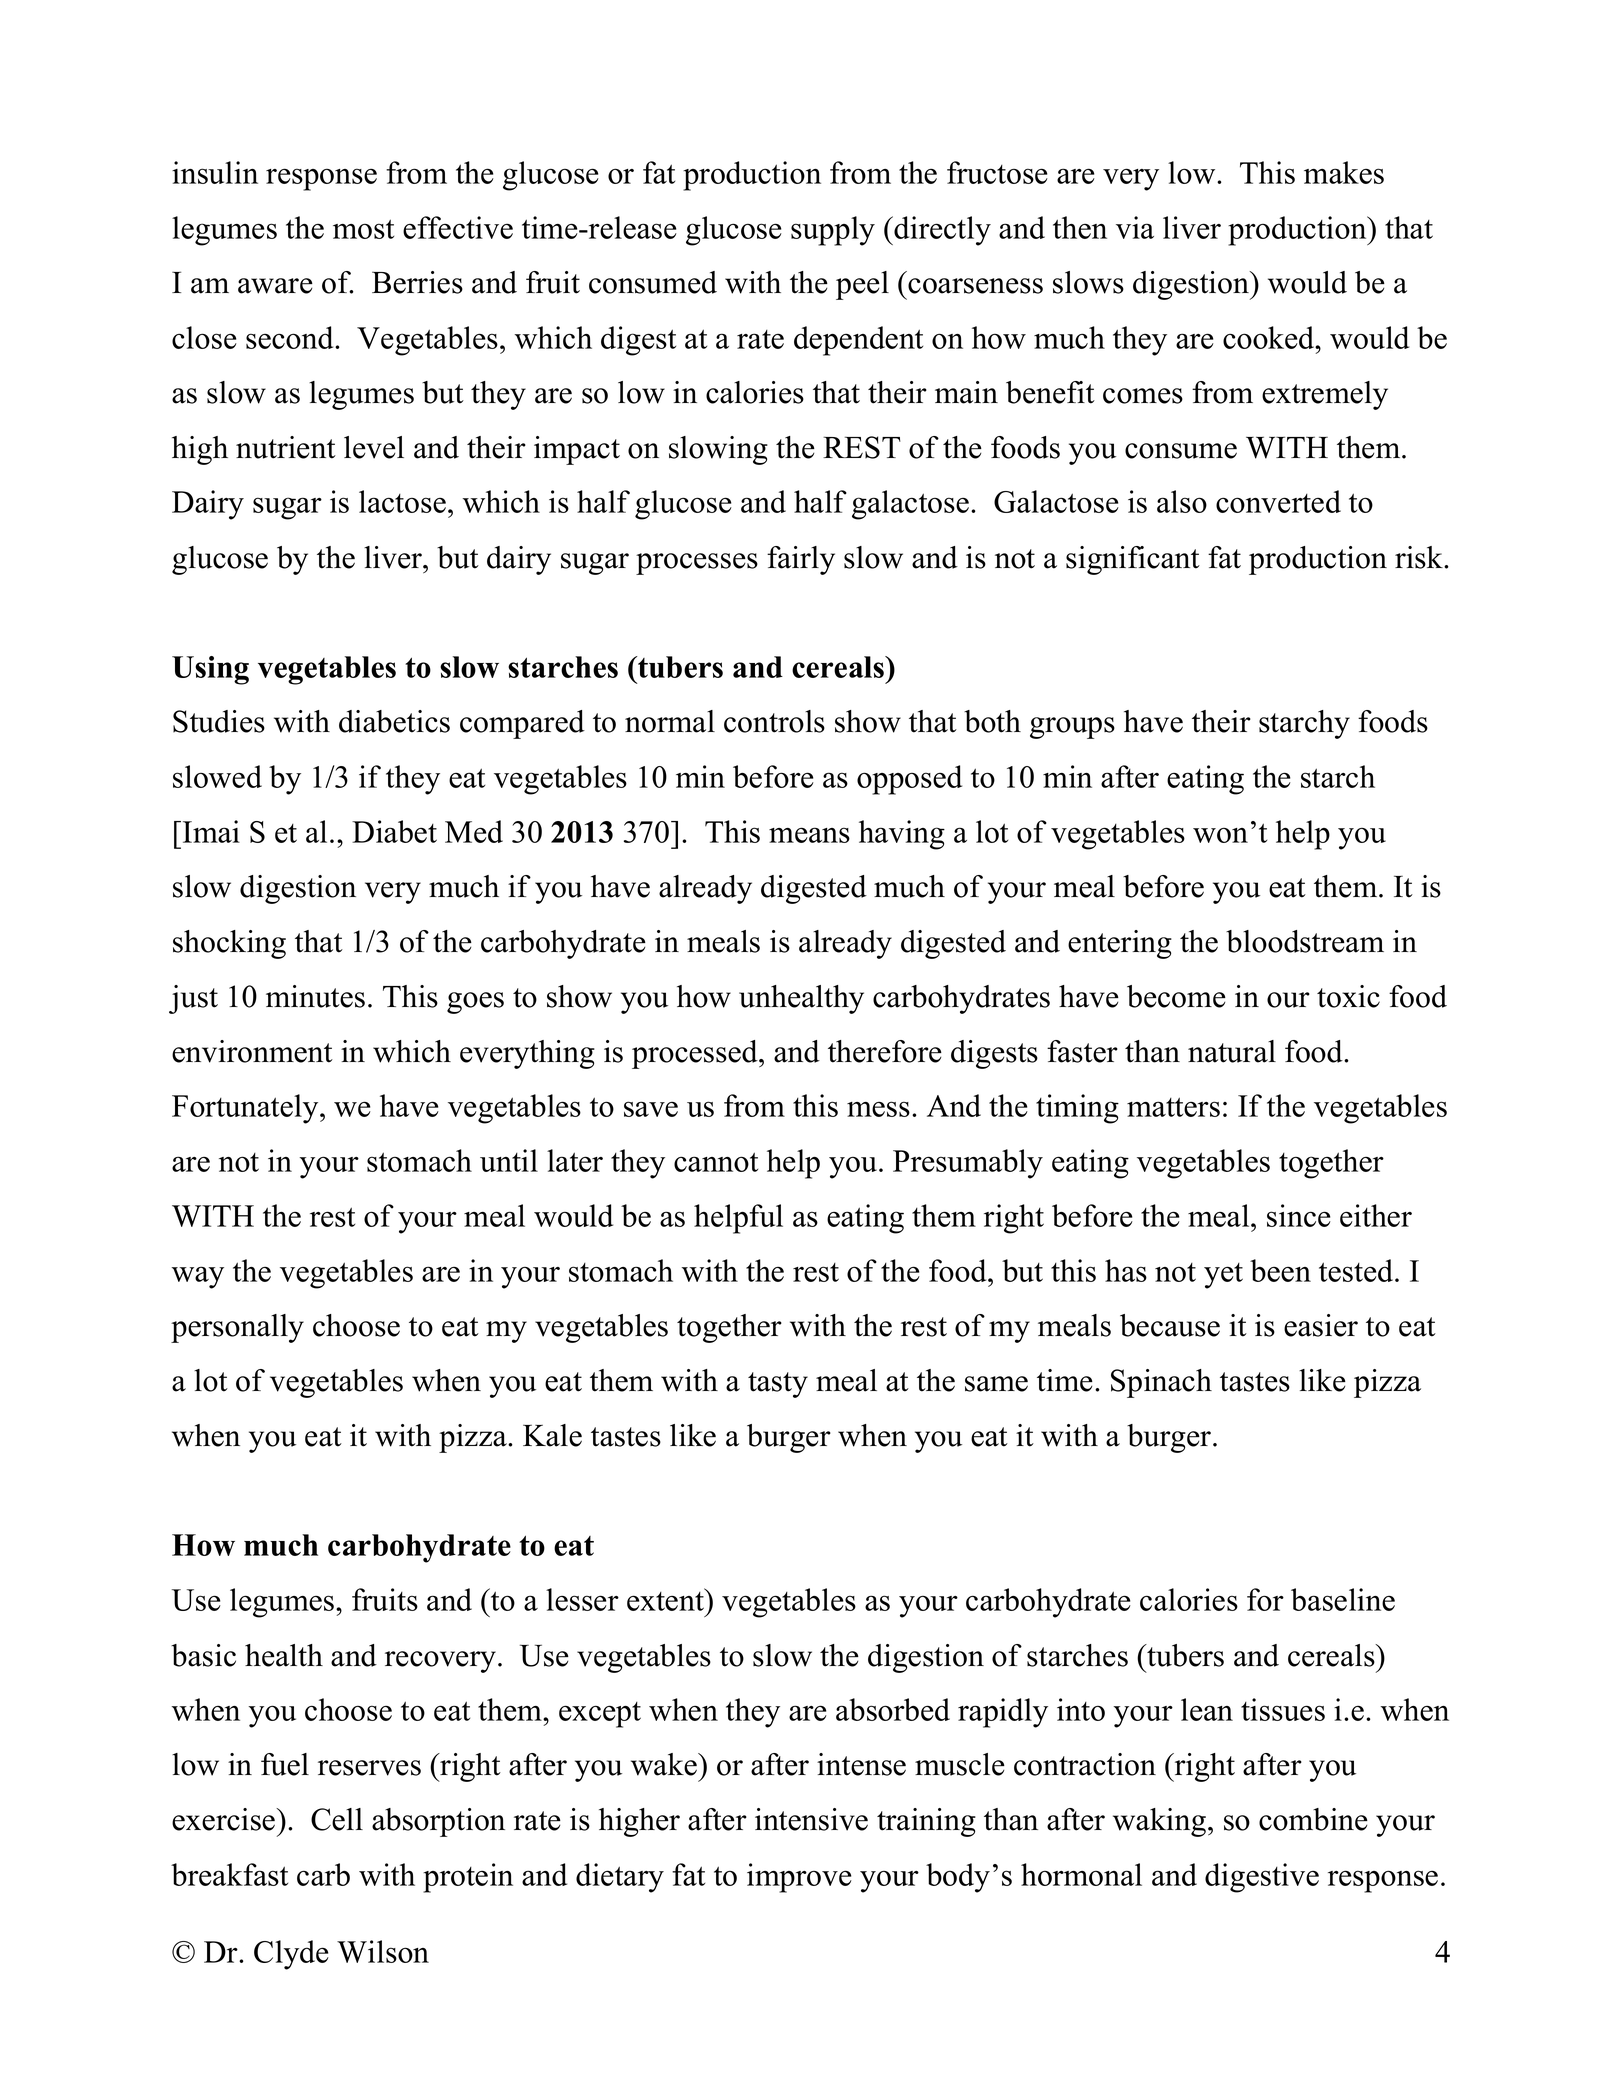 The width and height of the document is (1623, 2100). What do you see at coordinates (211, 831) in the document?
I see `Imai` at bounding box center [211, 831].
